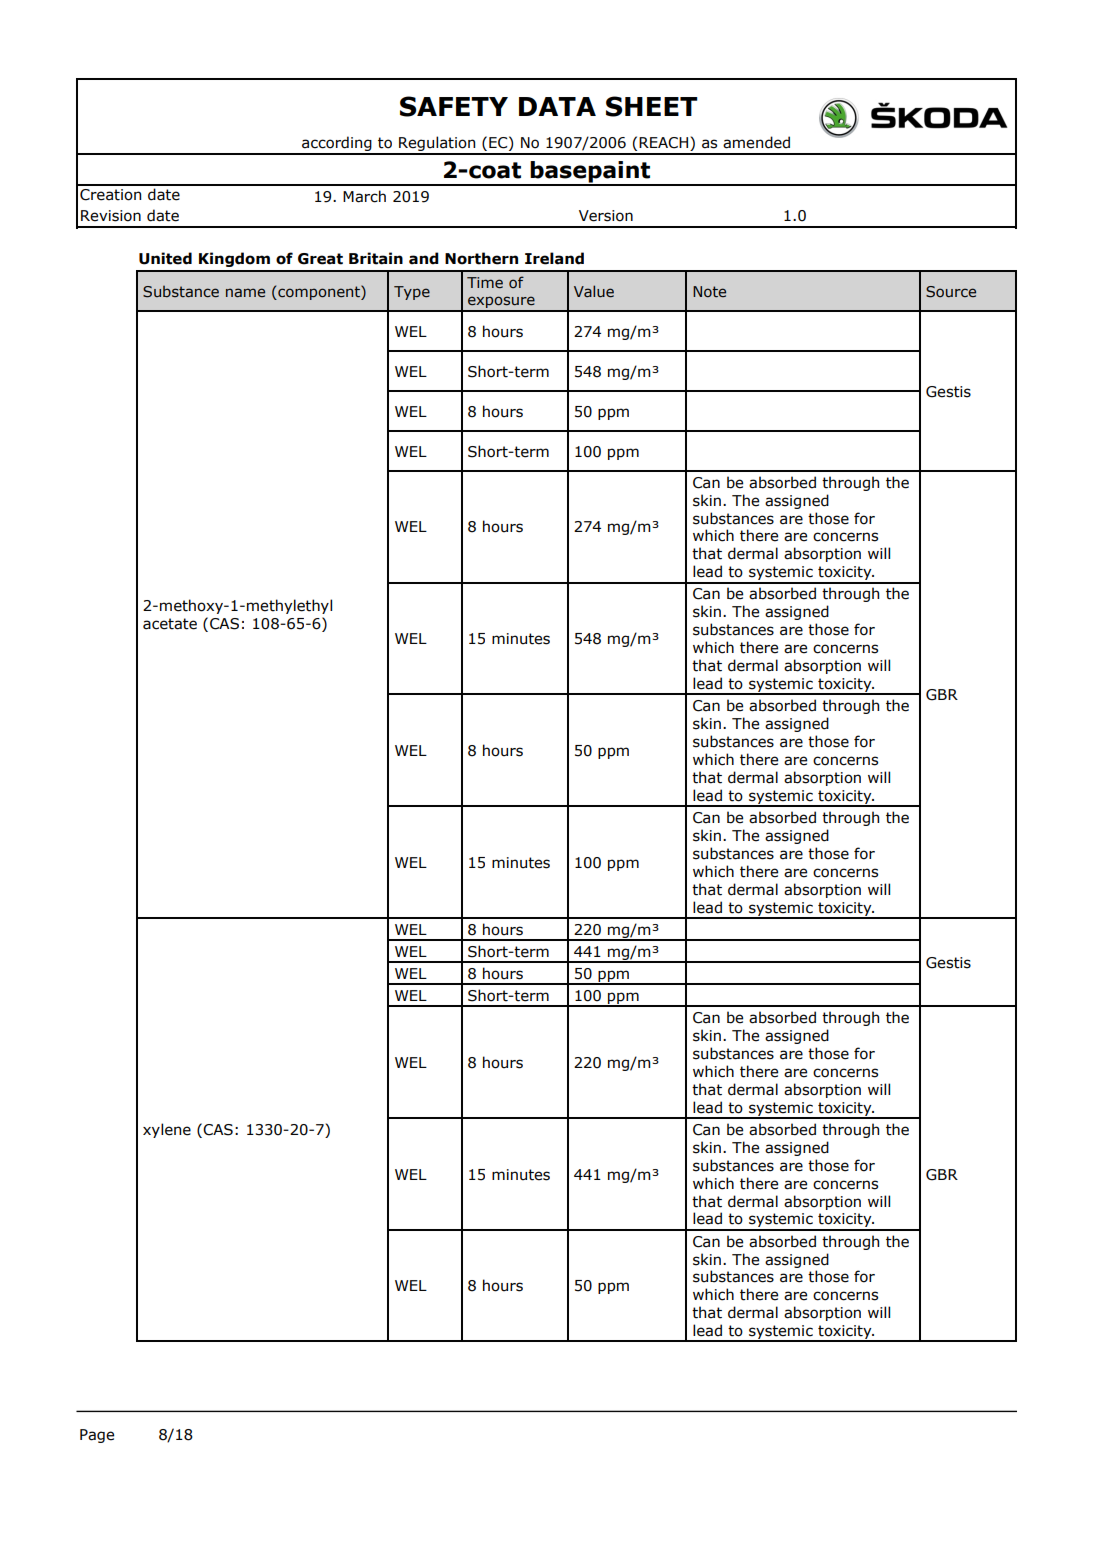 The height and width of the screenshot is (1557, 1100). Describe the element at coordinates (594, 291) in the screenshot. I see `Value` at that location.
